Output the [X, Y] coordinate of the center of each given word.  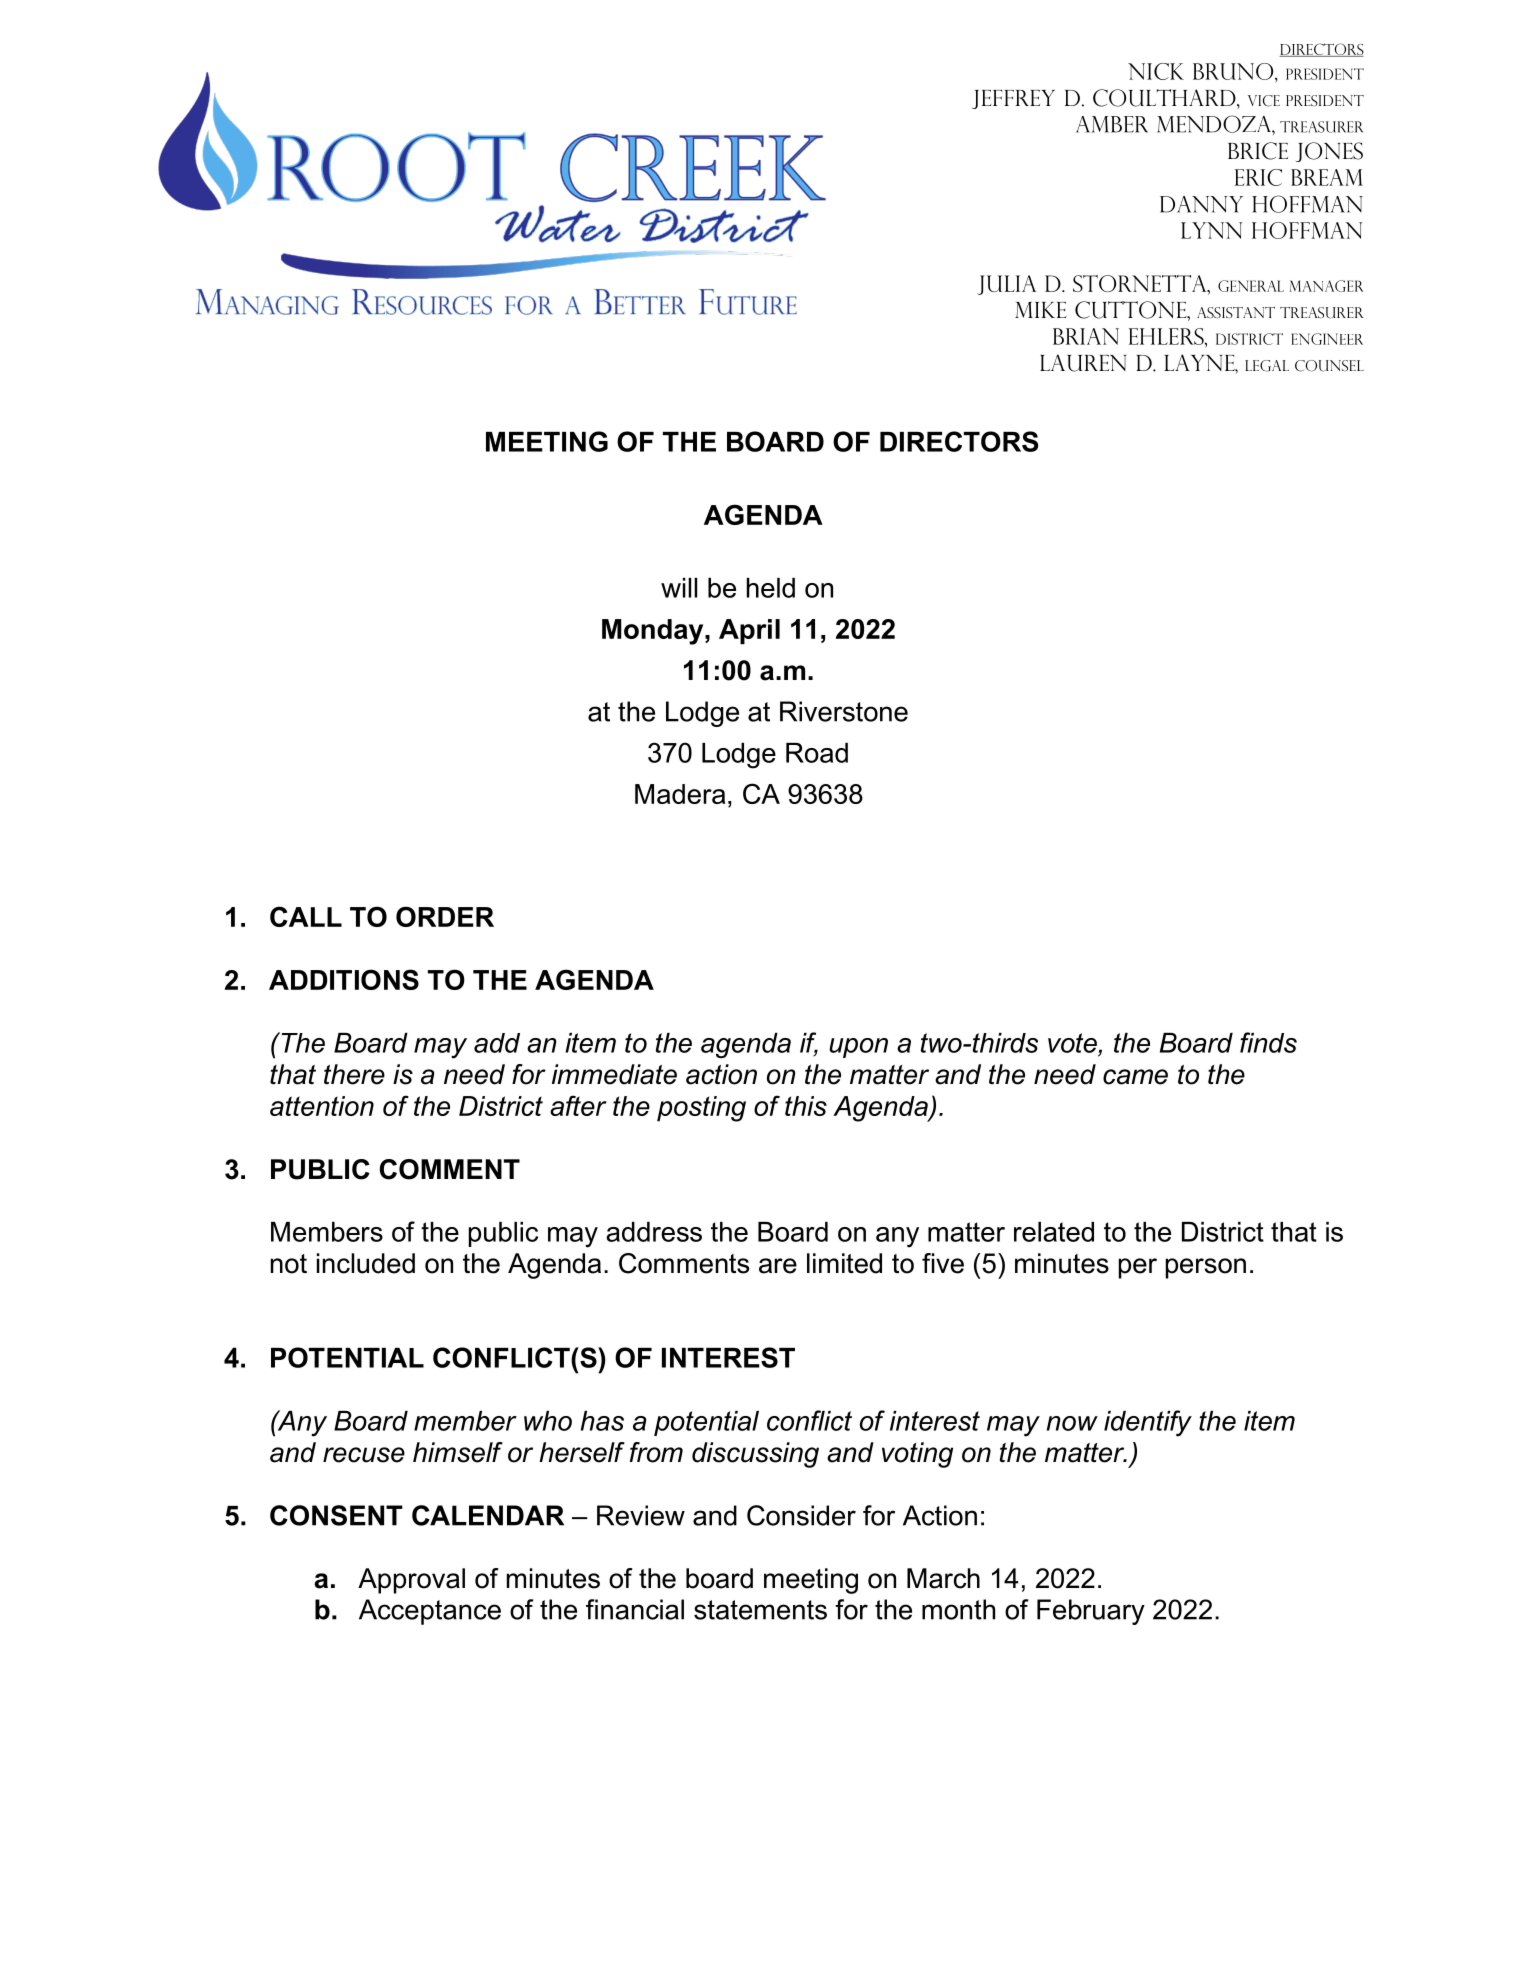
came [1135, 1077]
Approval [411, 1581]
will [679, 588]
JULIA [1006, 285]
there [354, 1074]
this [806, 1106]
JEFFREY [1013, 99]
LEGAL [1267, 366]
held [771, 588]
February [1091, 1612]
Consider [801, 1515]
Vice [1264, 101]
